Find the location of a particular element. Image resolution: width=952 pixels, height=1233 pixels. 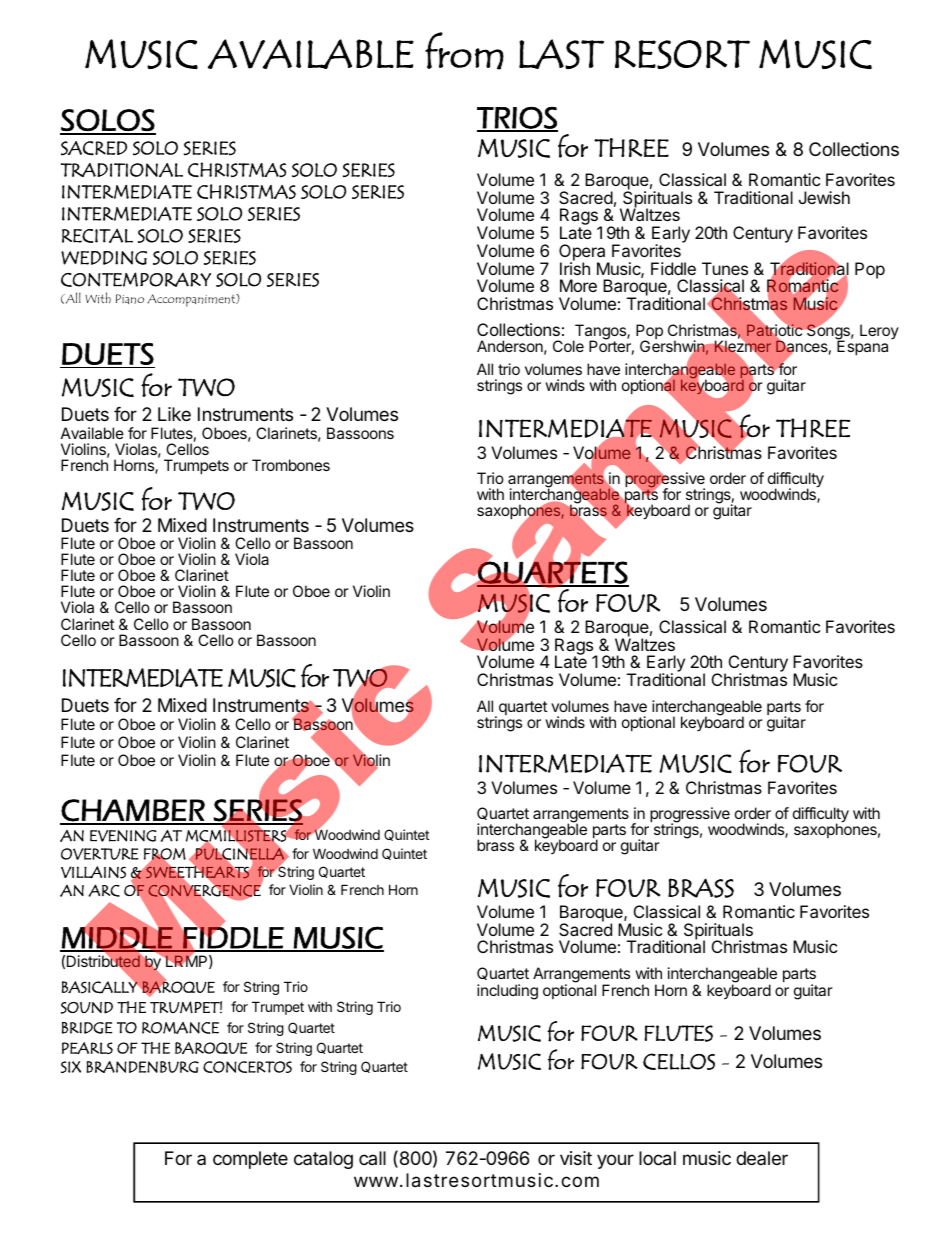

Opera is located at coordinates (583, 253).
